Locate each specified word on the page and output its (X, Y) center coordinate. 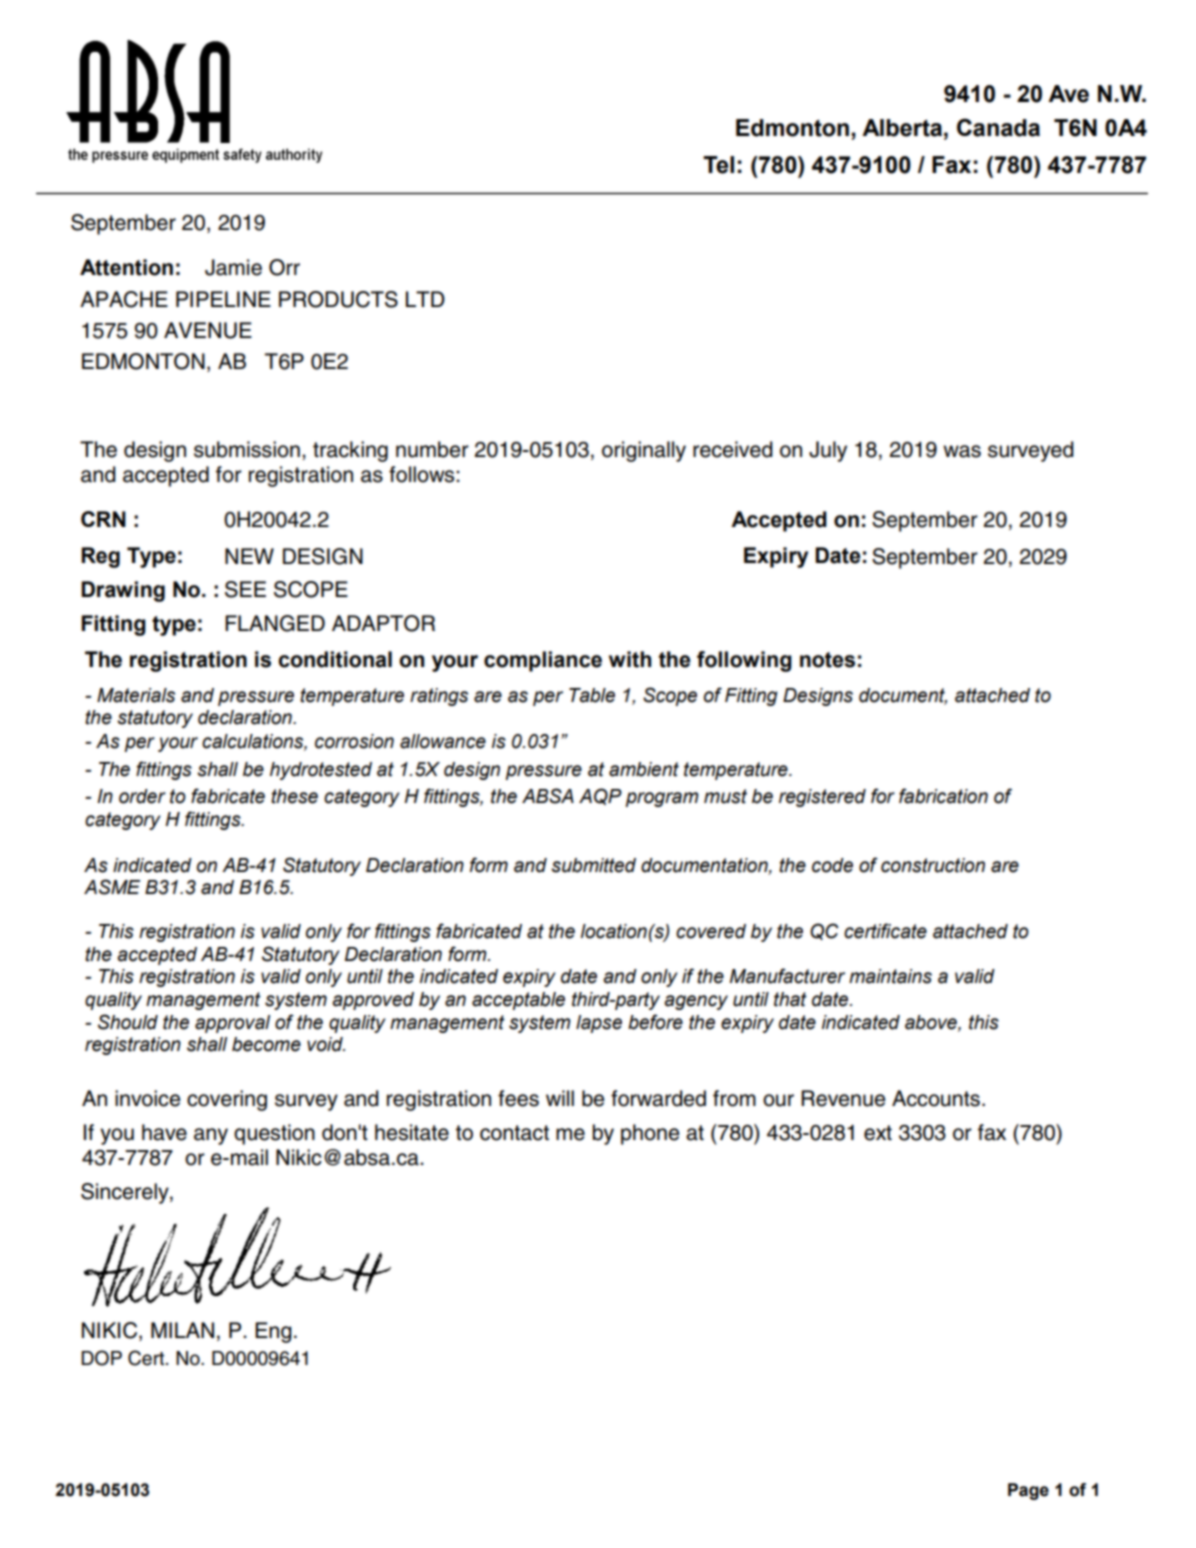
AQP (600, 796)
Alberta (902, 128)
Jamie (233, 267)
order (142, 796)
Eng (273, 1332)
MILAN (182, 1330)
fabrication (943, 796)
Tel (718, 165)
